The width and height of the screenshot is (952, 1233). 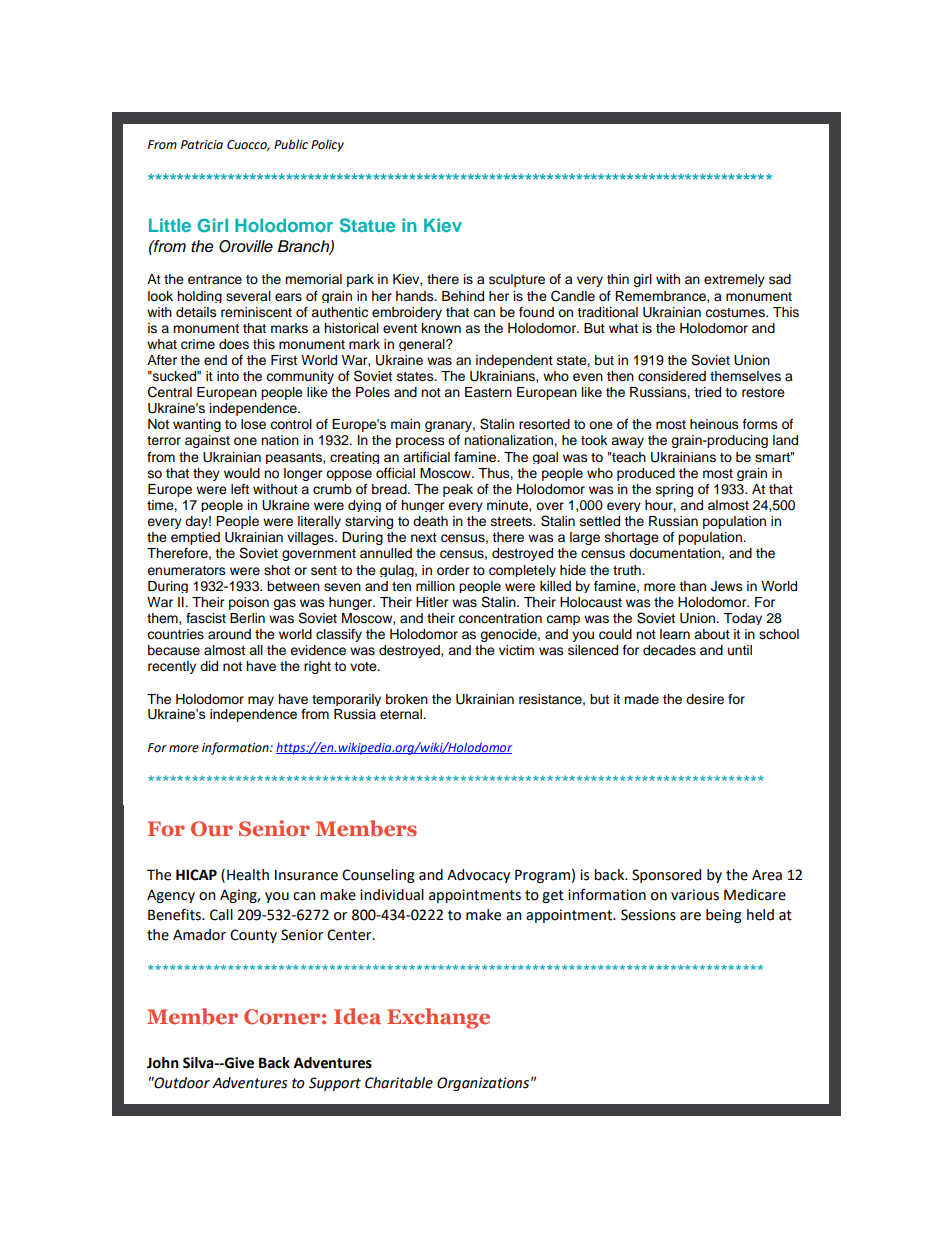 What do you see at coordinates (247, 618) in the screenshot?
I see `Berlin` at bounding box center [247, 618].
